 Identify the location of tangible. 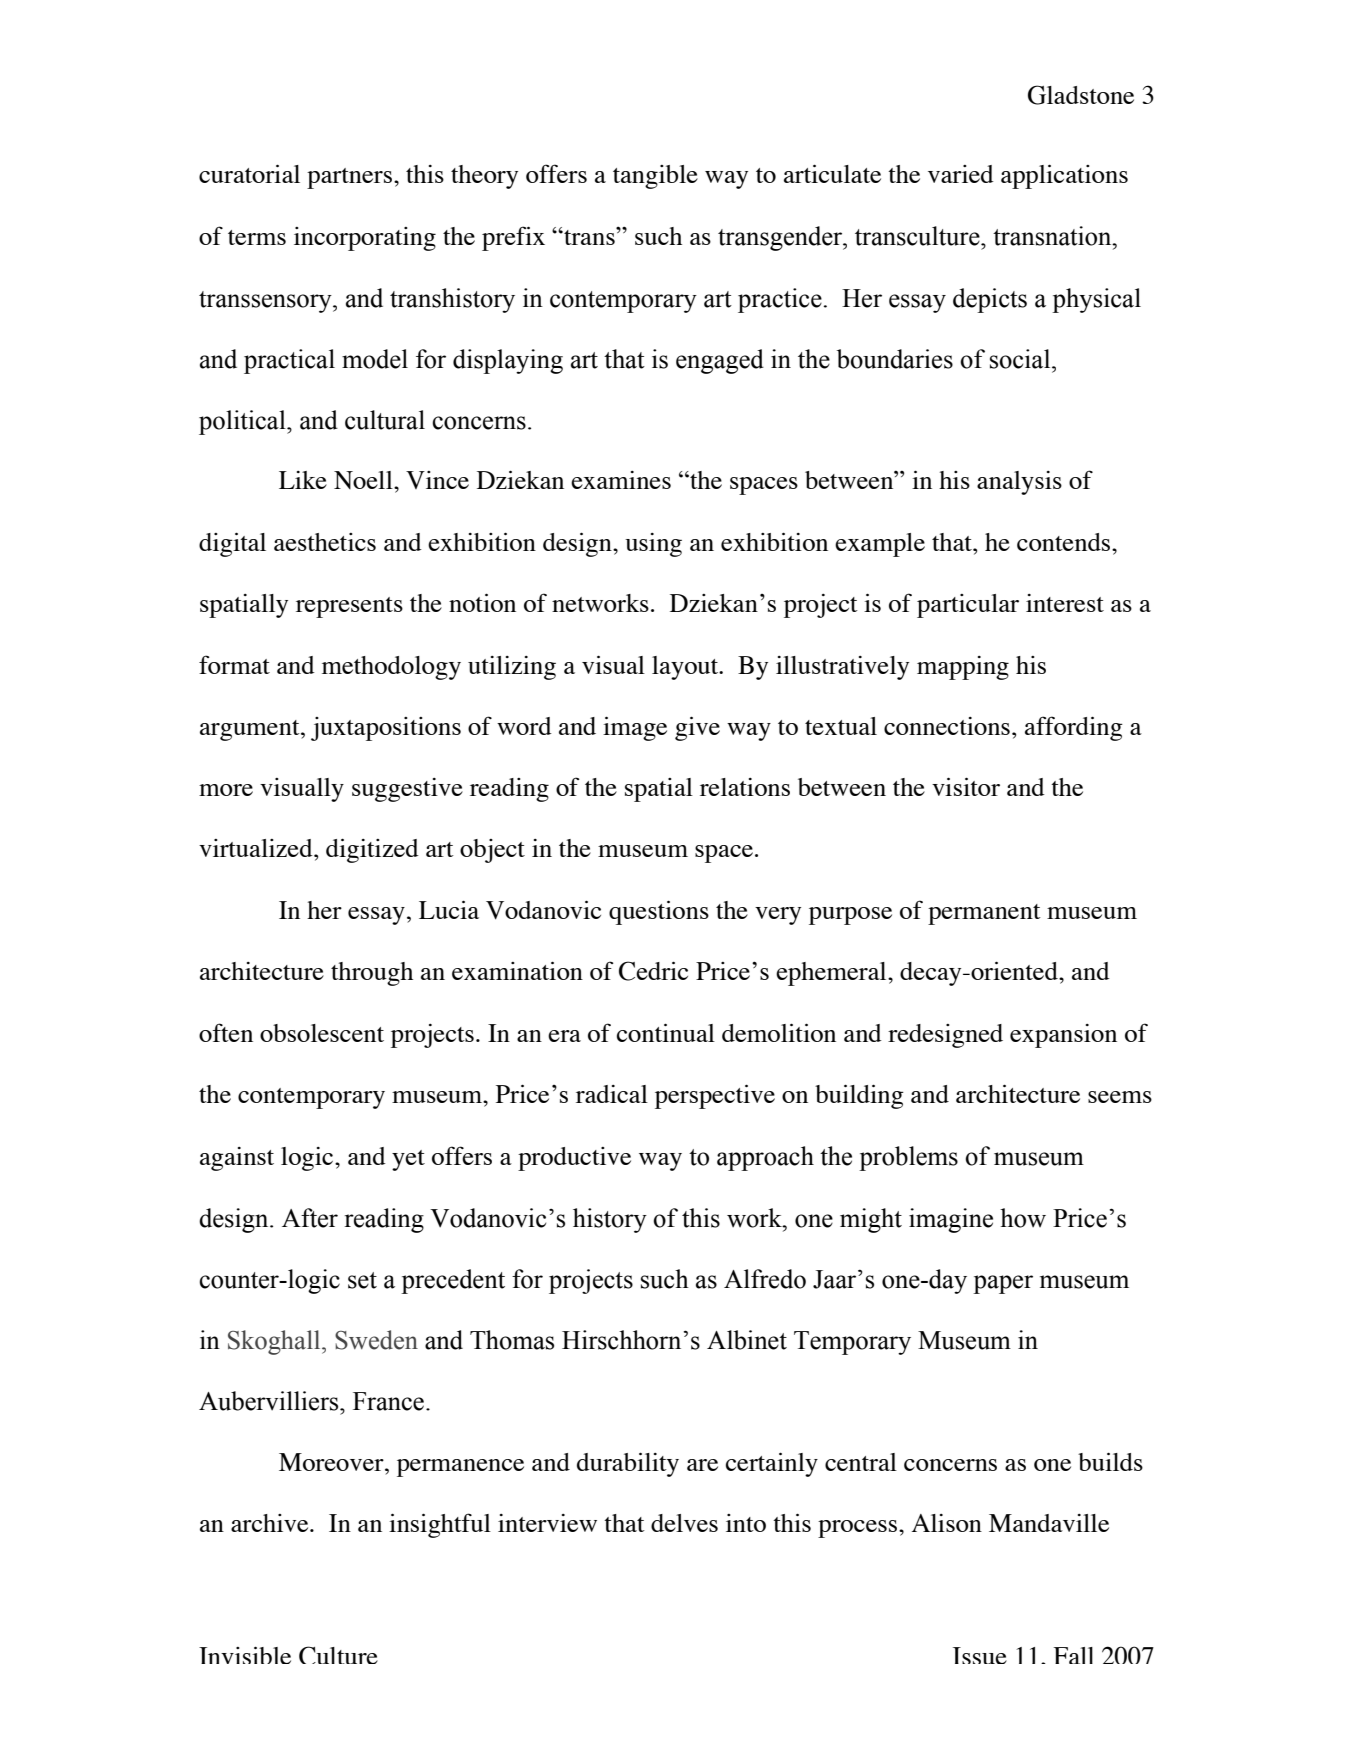
(655, 177).
